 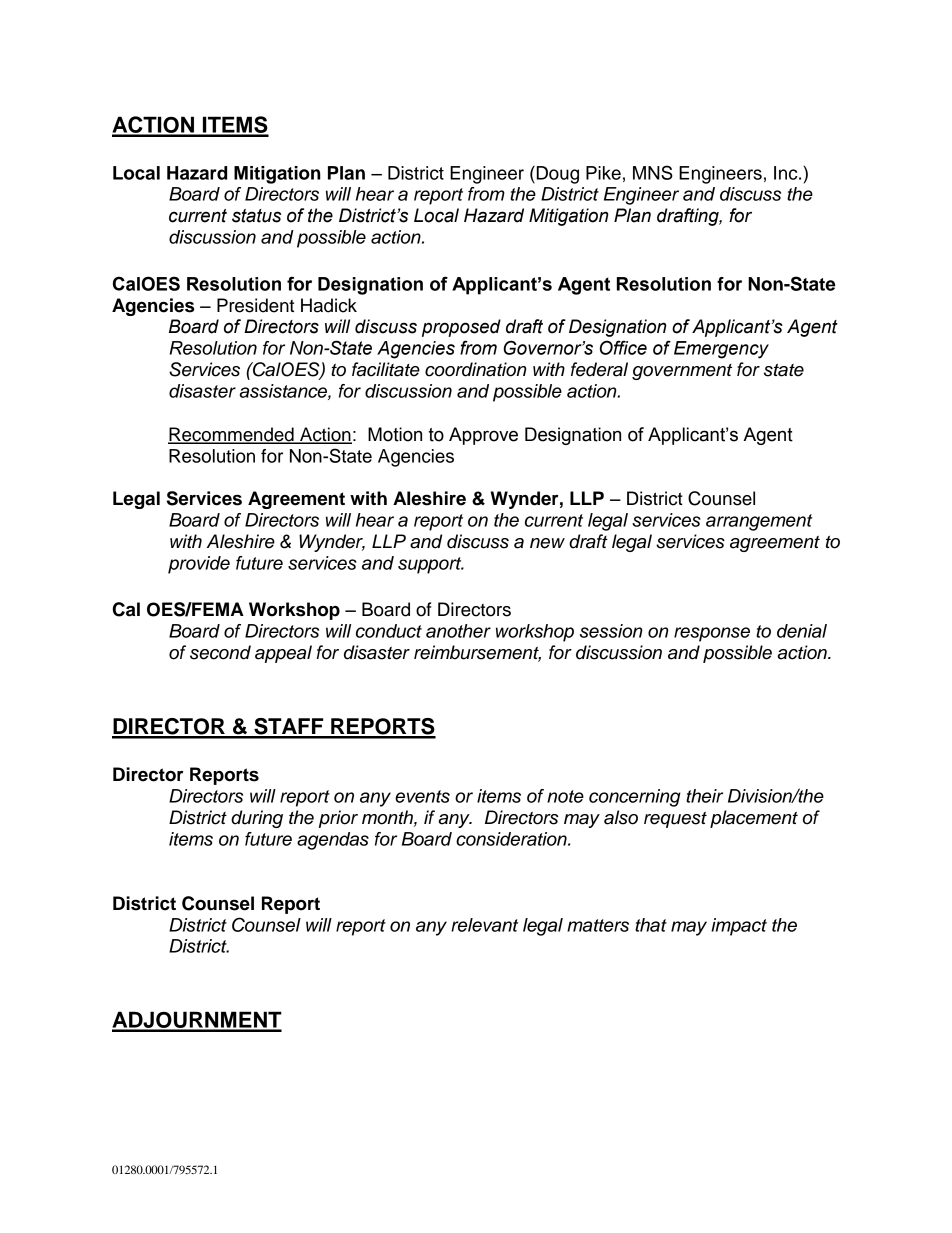 What do you see at coordinates (333, 841) in the image?
I see `agendas` at bounding box center [333, 841].
